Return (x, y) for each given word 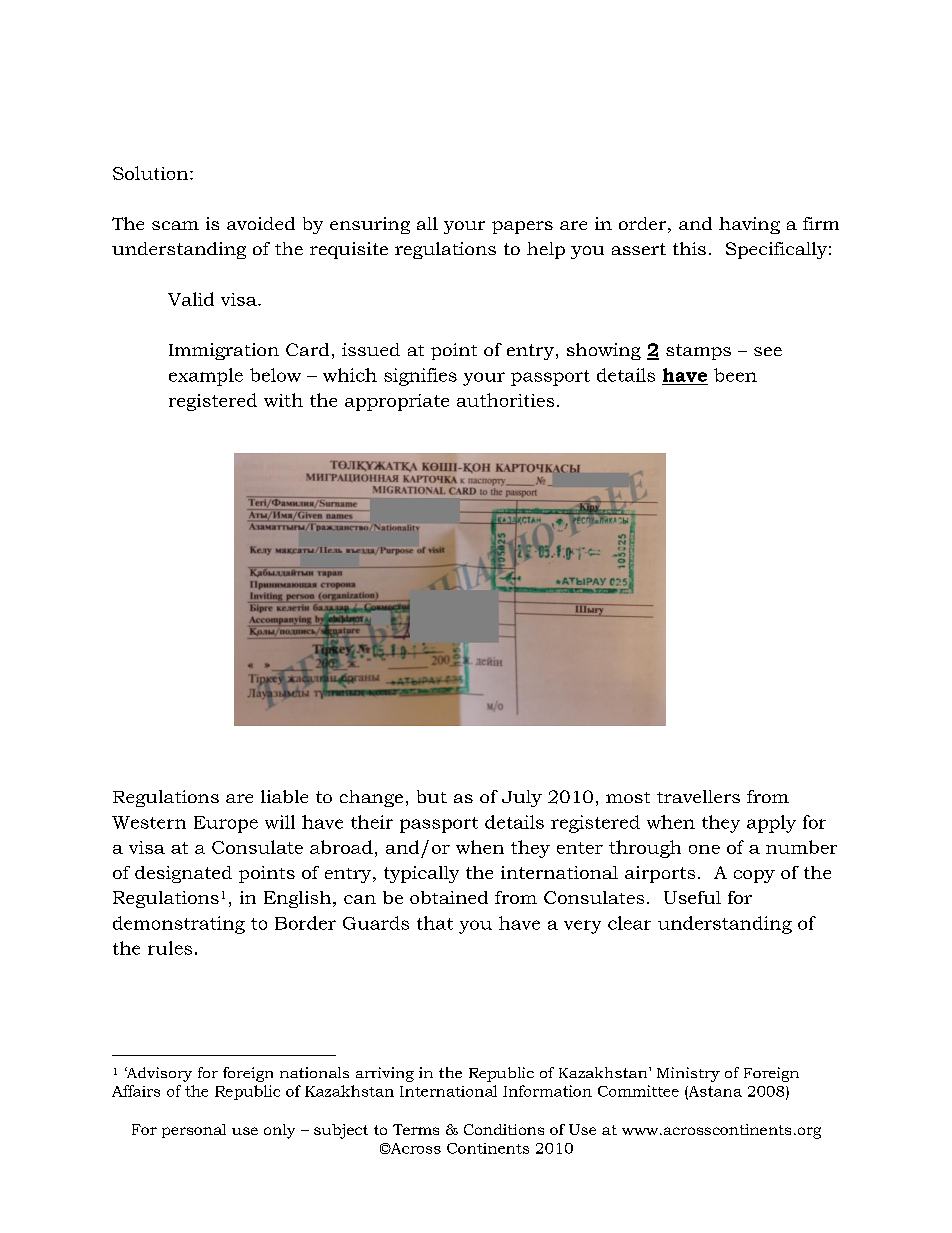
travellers (698, 796)
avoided (261, 223)
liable (284, 796)
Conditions (504, 1129)
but (432, 796)
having (749, 225)
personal (194, 1131)
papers (522, 227)
